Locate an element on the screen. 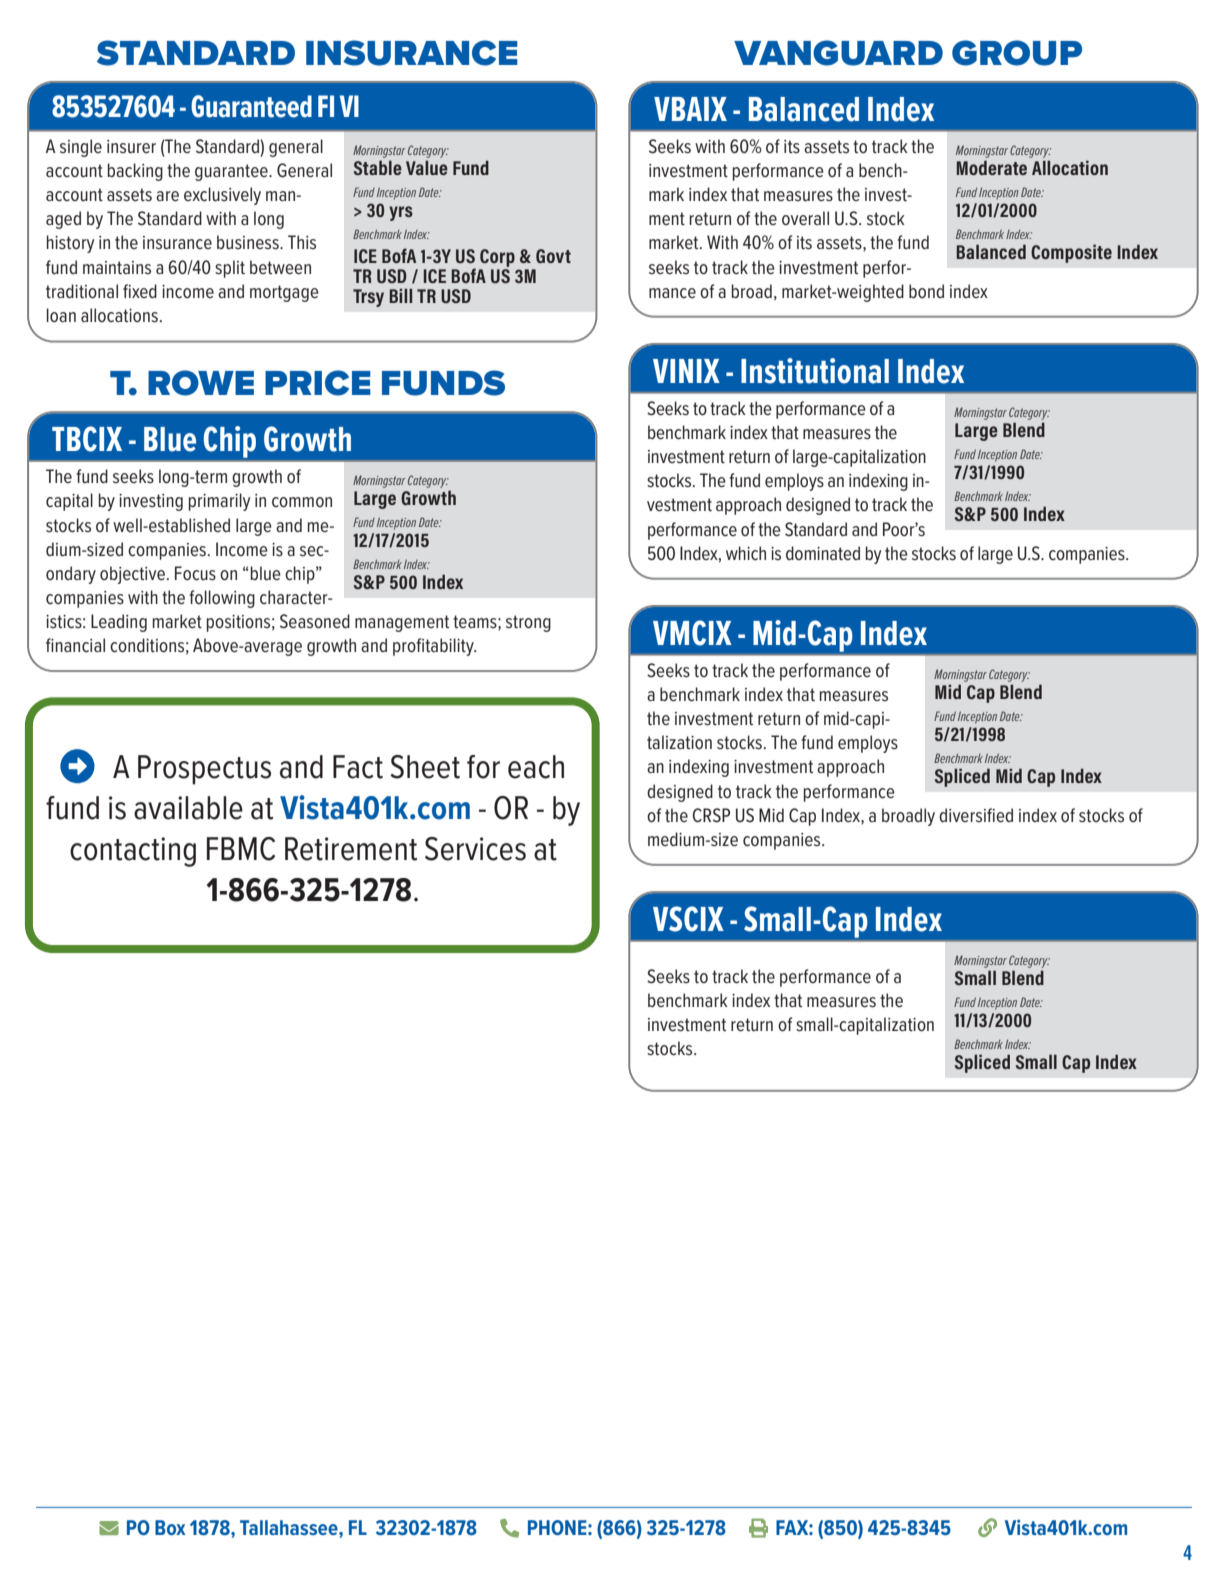 The height and width of the screenshot is (1590, 1228). each is located at coordinates (536, 767).
